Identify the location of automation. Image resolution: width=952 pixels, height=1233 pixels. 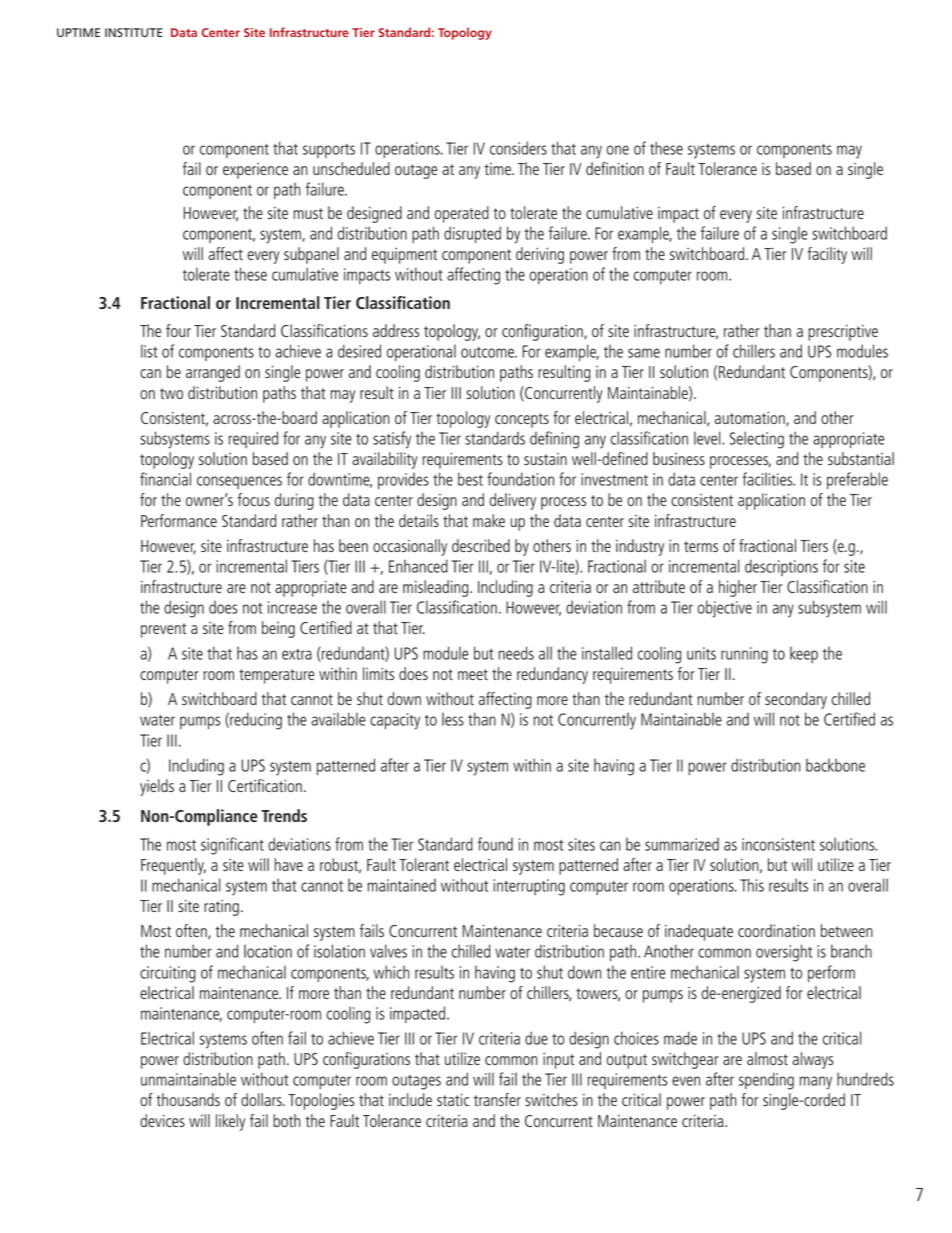
(751, 419).
